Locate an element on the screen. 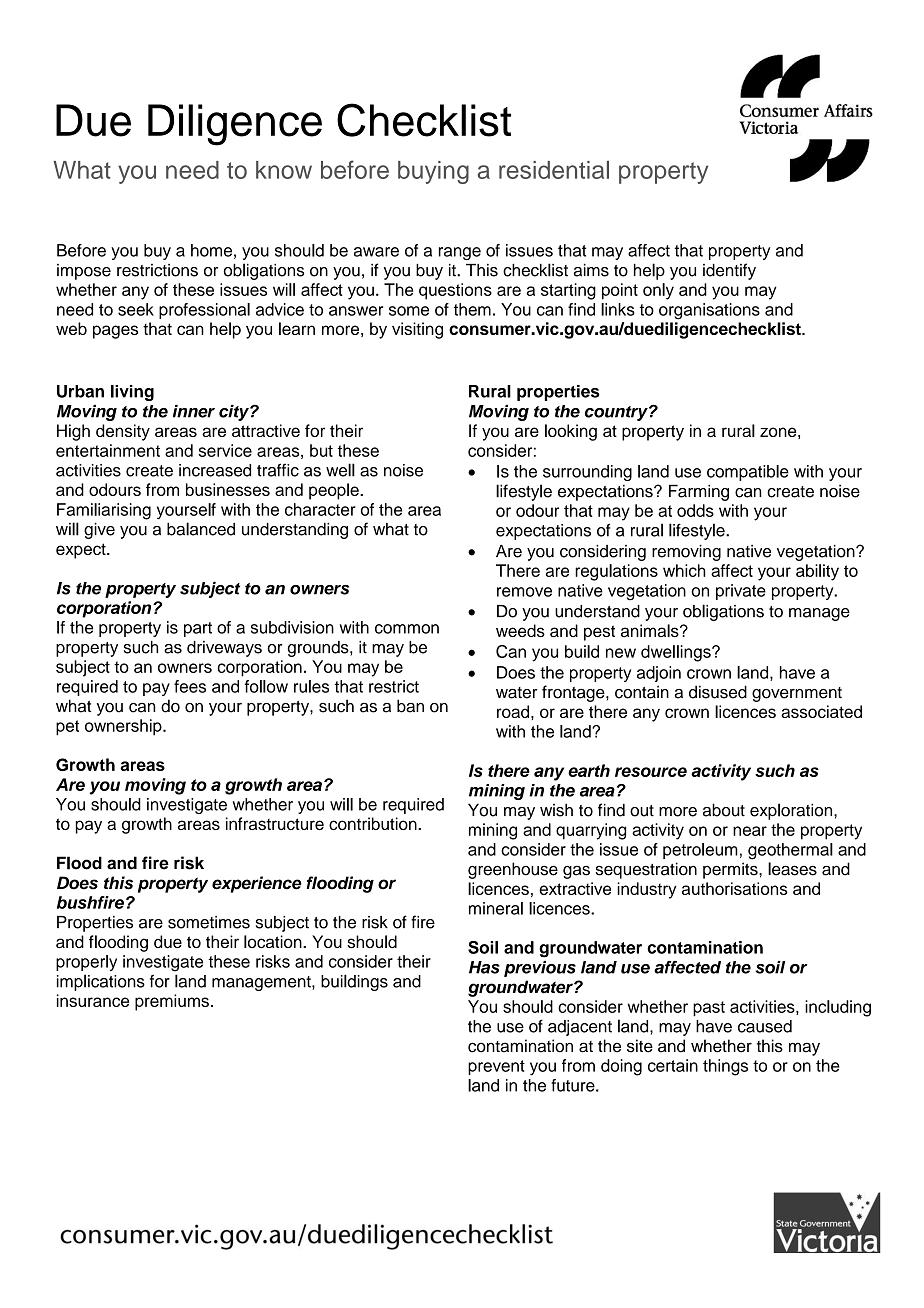 Image resolution: width=924 pixels, height=1308 pixels. premiums is located at coordinates (172, 1002).
